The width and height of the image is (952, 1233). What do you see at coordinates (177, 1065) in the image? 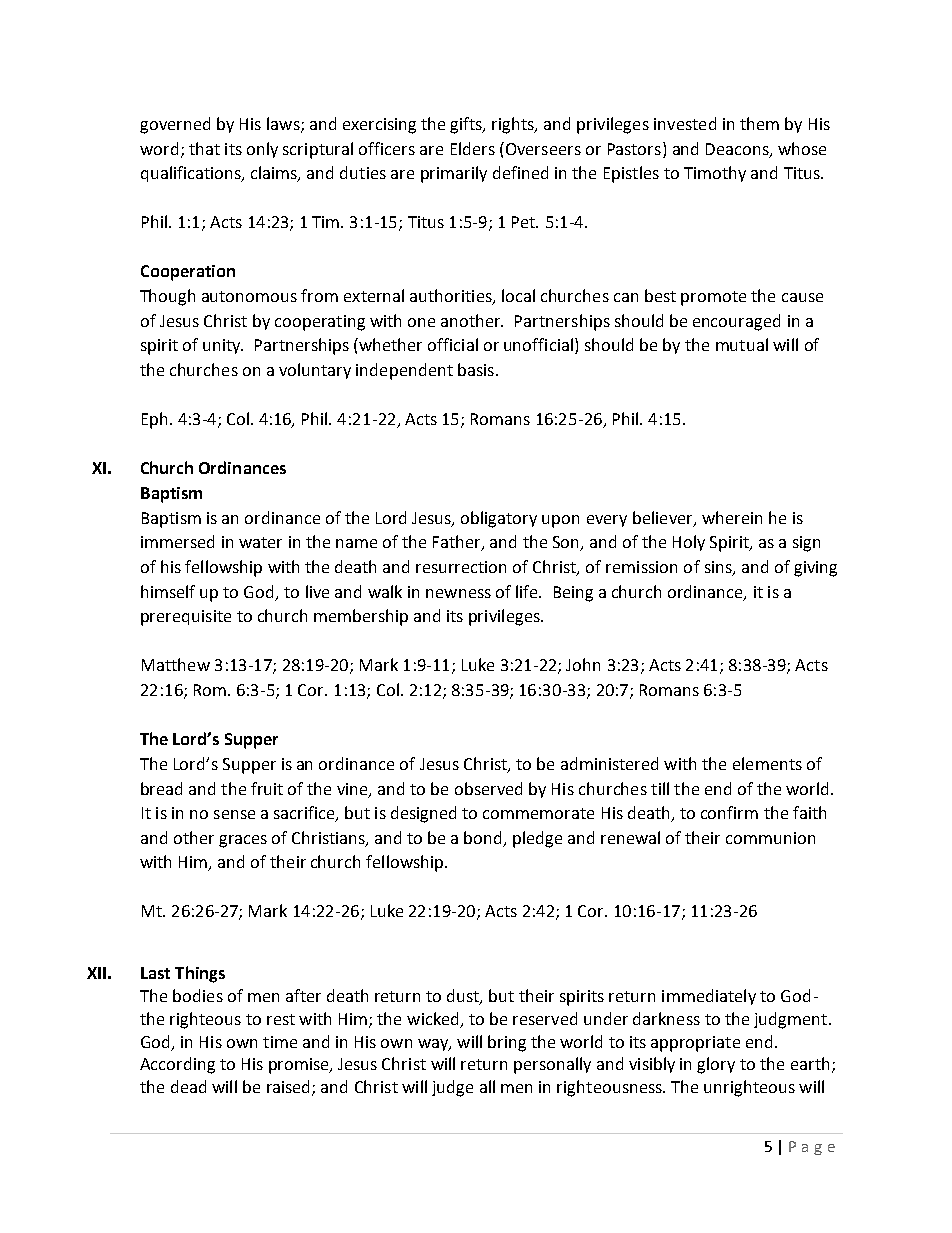
I see `According` at bounding box center [177, 1065].
